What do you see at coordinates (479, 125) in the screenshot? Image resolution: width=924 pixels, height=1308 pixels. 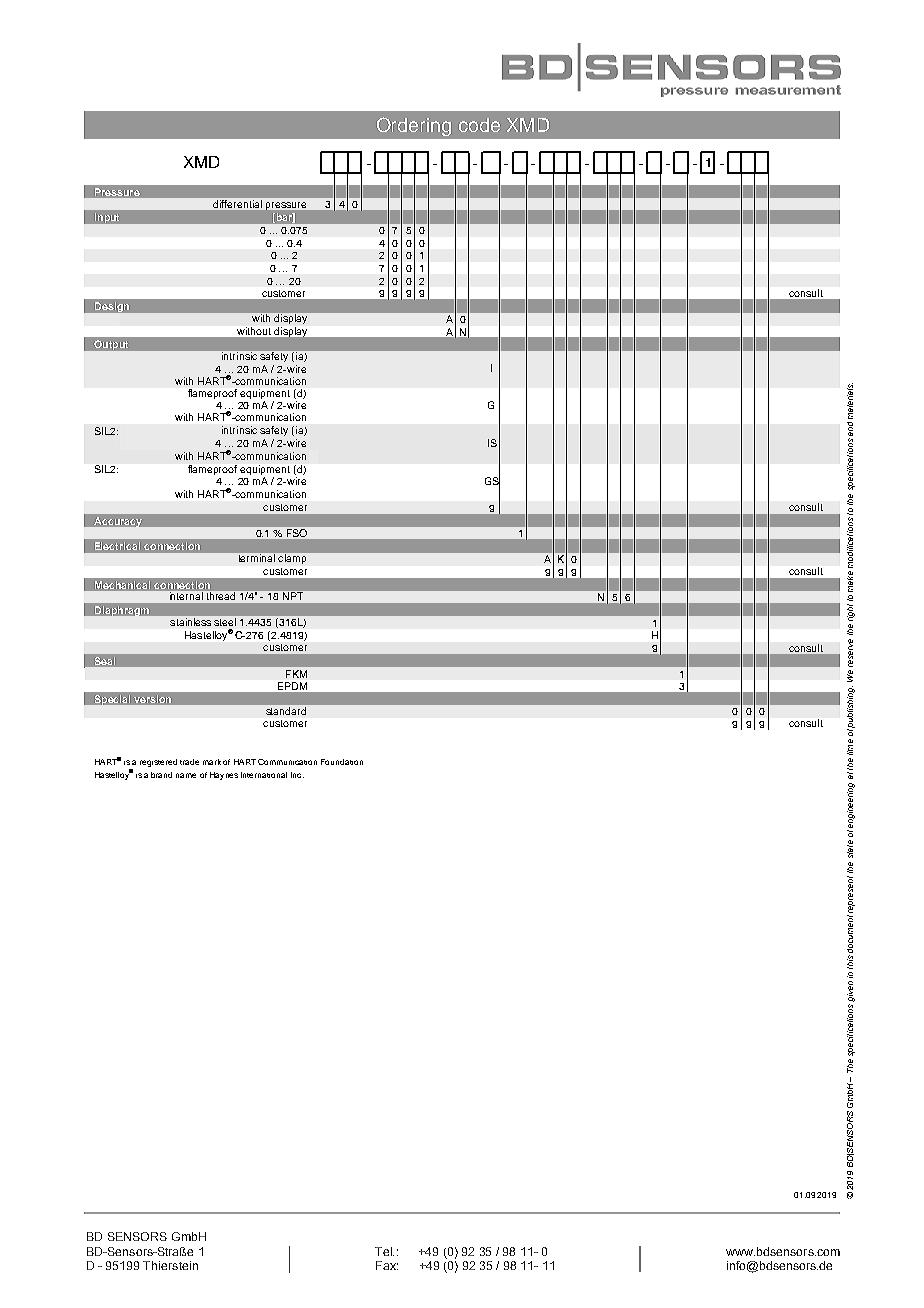 I see `code` at bounding box center [479, 125].
